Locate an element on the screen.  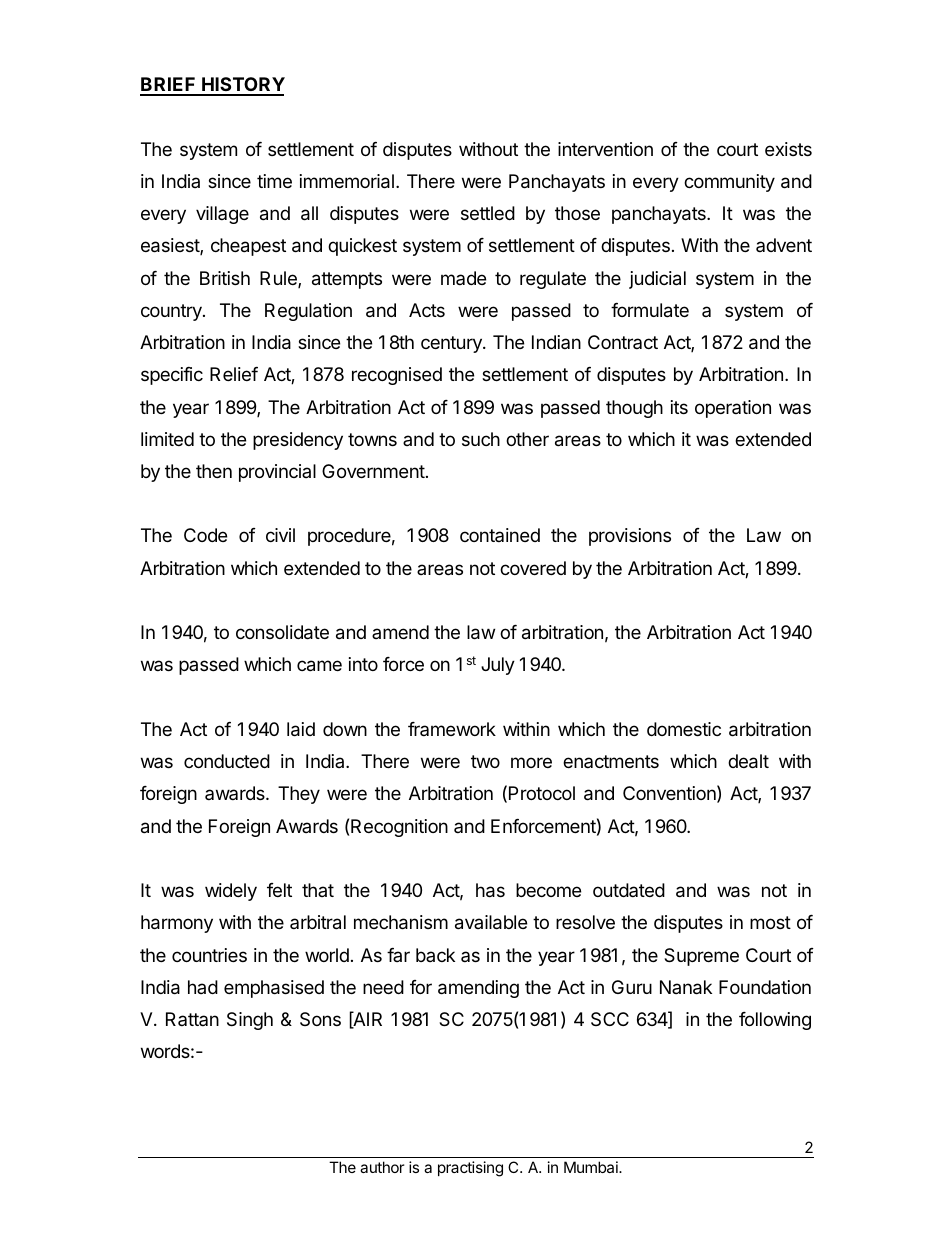
operation is located at coordinates (733, 409).
